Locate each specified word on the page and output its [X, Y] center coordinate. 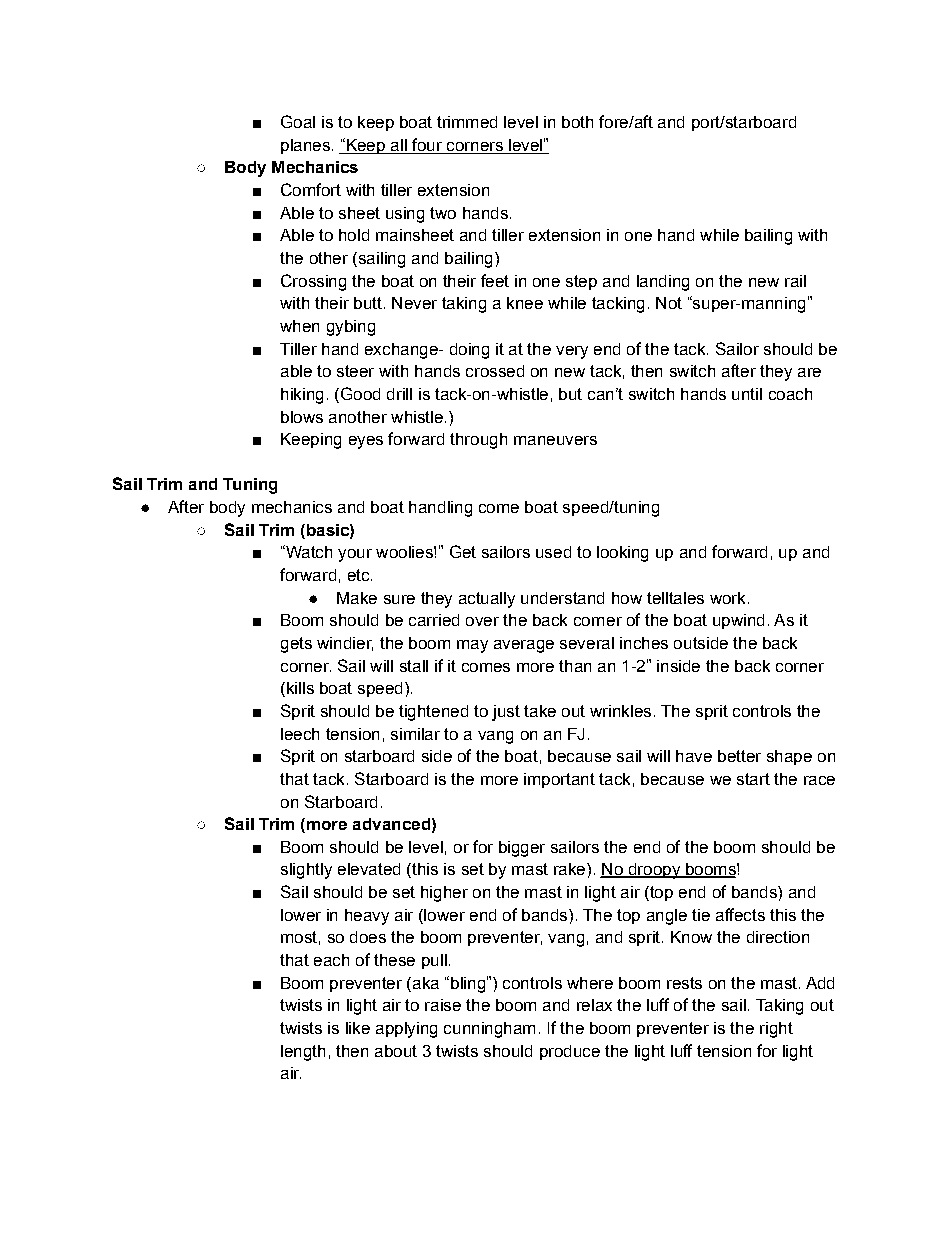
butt [368, 303]
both [577, 122]
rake [571, 869]
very [572, 352]
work [727, 598]
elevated [369, 869]
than [575, 666]
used [553, 552]
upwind [738, 621]
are [809, 372]
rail [795, 281]
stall [414, 666]
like [358, 1028]
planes [305, 146]
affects [740, 914]
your [355, 555]
